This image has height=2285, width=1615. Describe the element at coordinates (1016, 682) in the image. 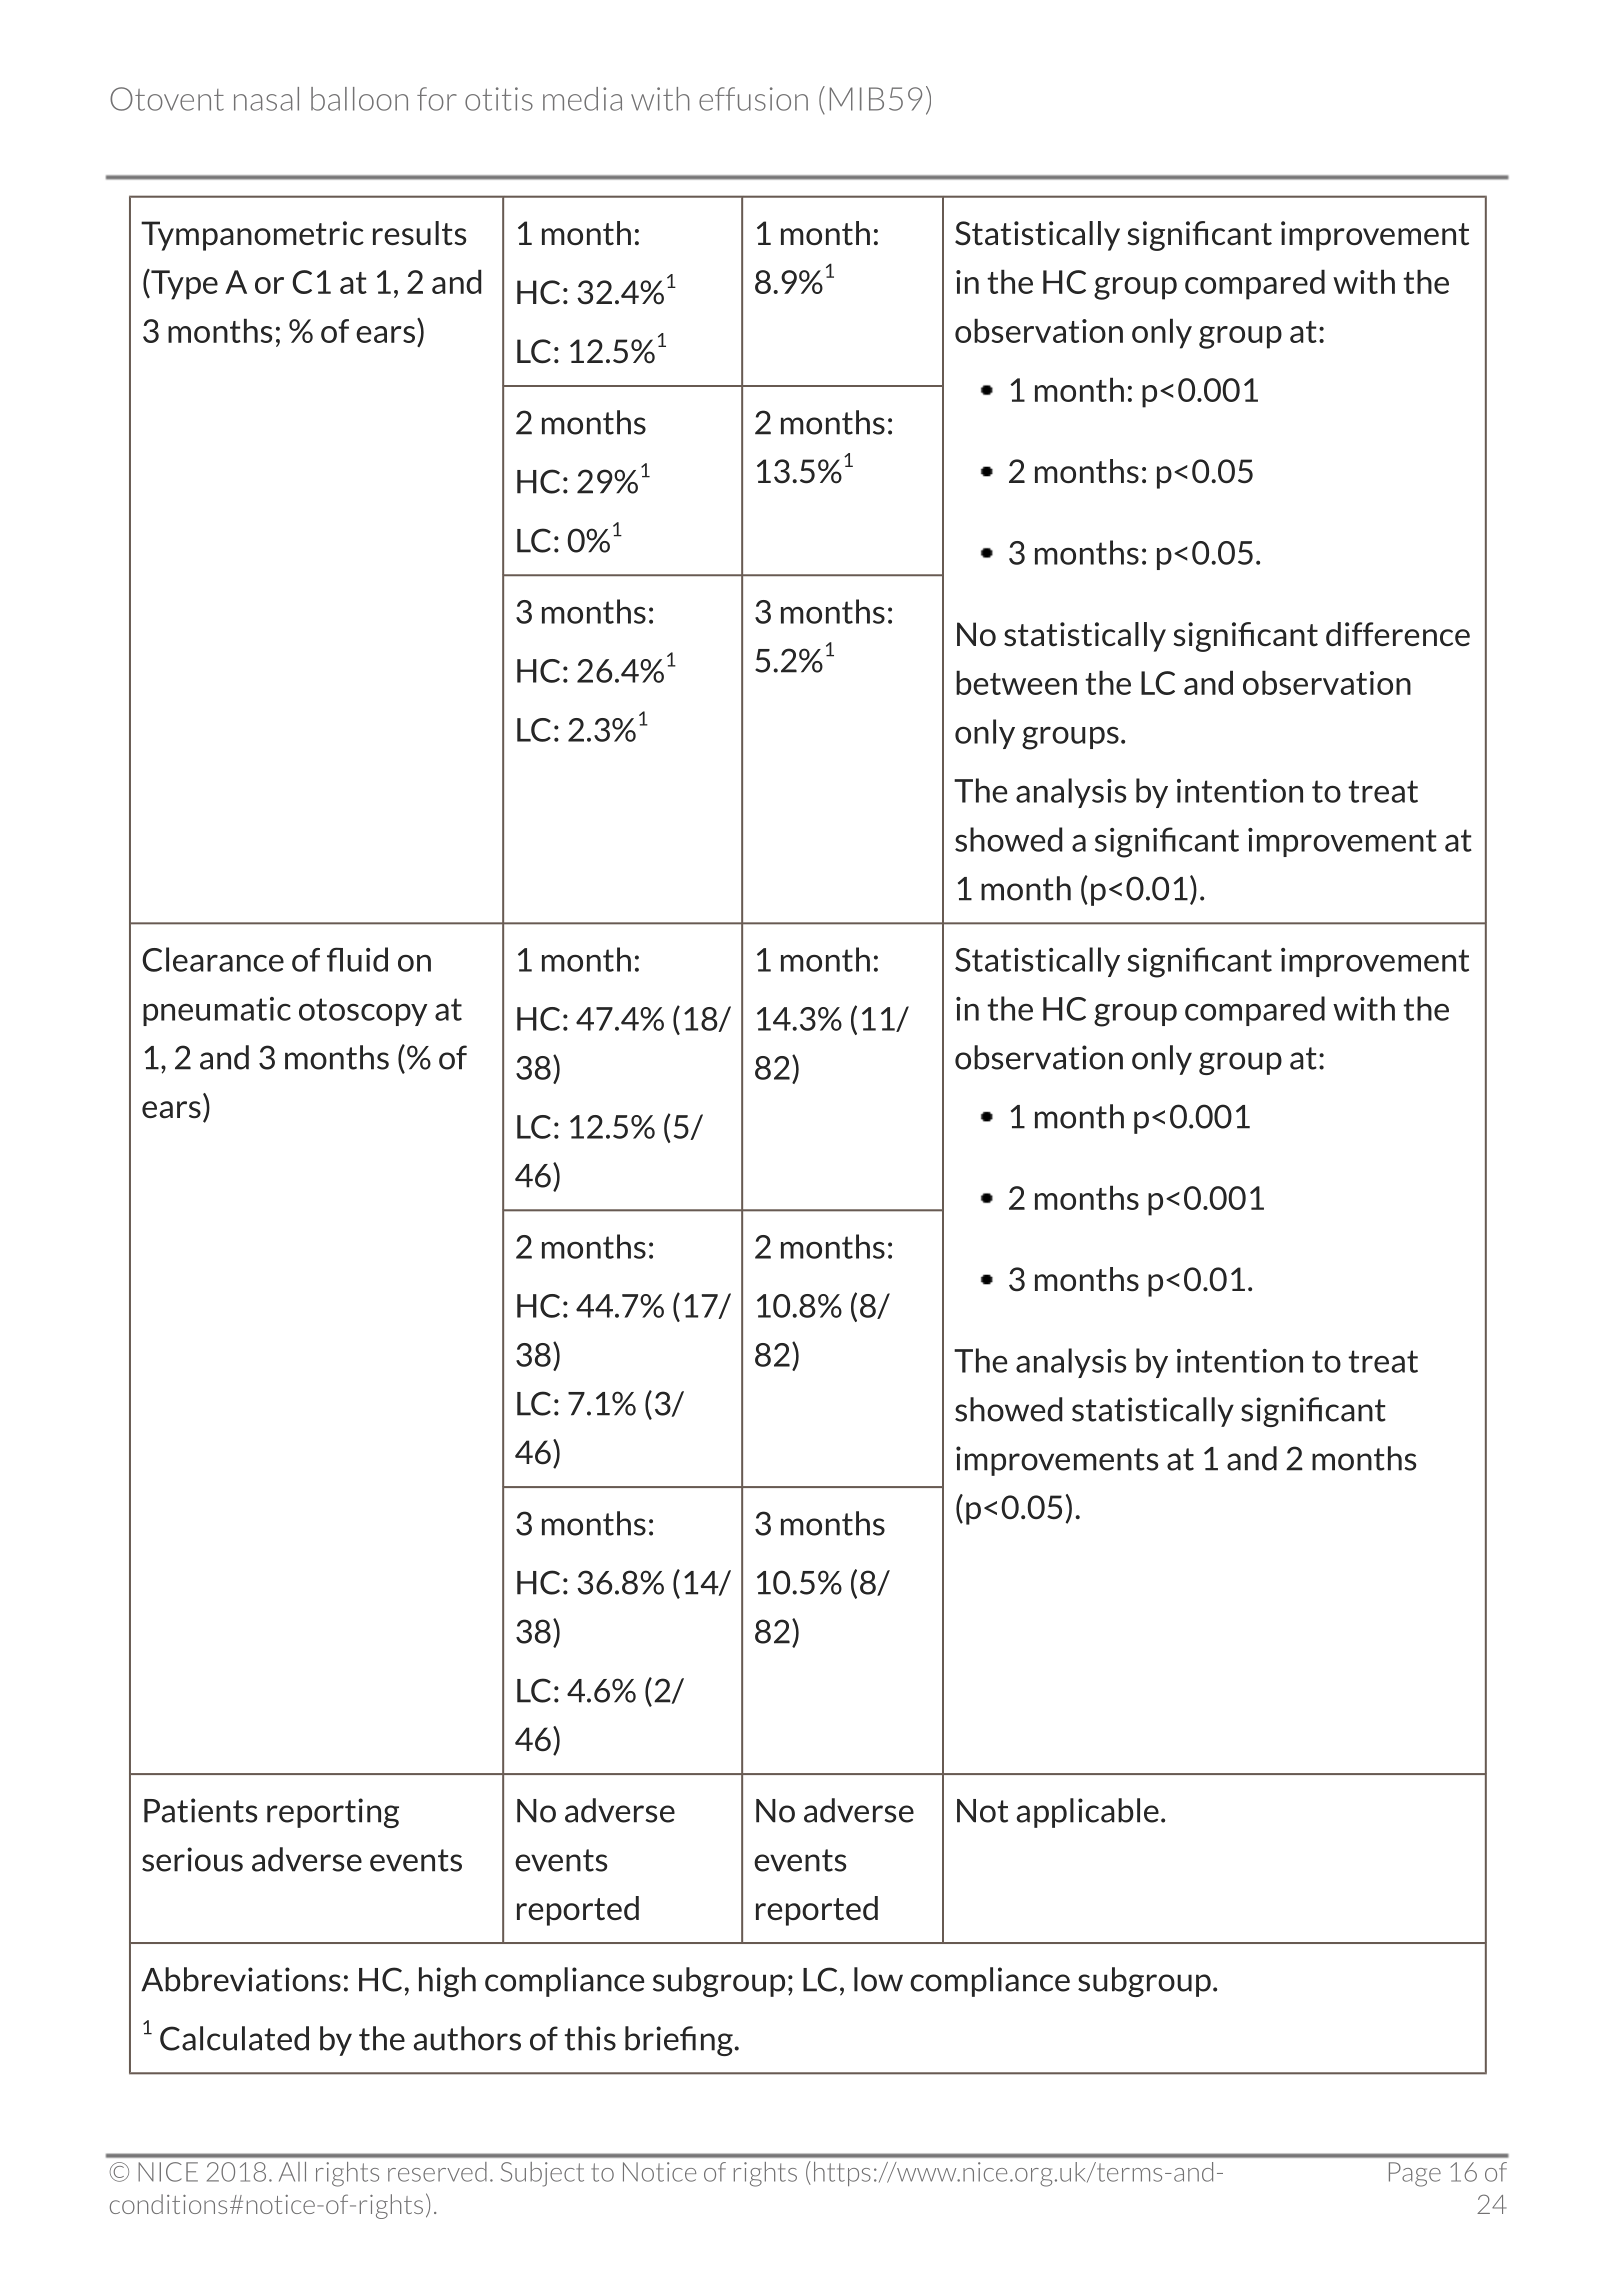

I see `between` at that location.
